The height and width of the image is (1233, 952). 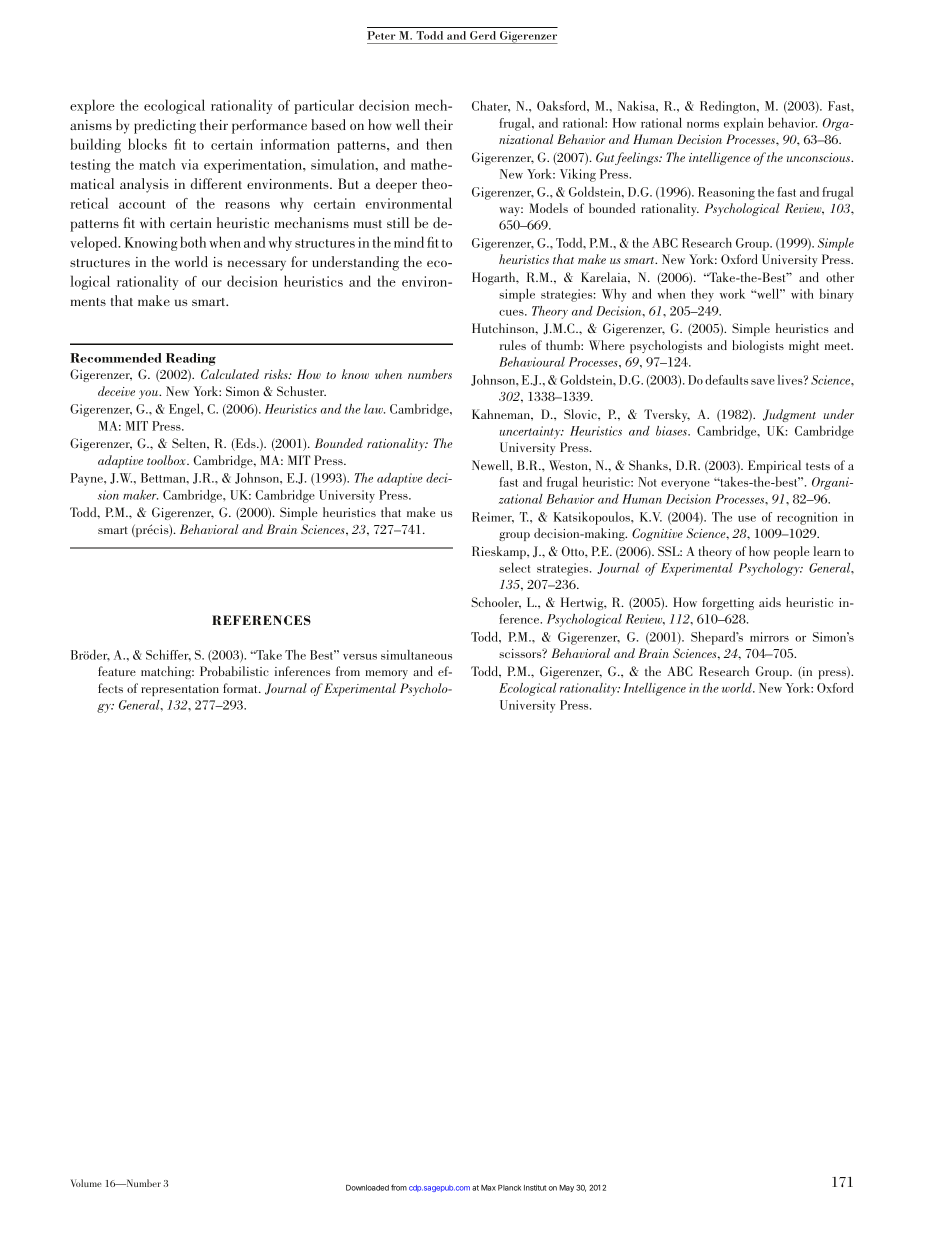 I want to click on predicting, so click(x=165, y=126).
